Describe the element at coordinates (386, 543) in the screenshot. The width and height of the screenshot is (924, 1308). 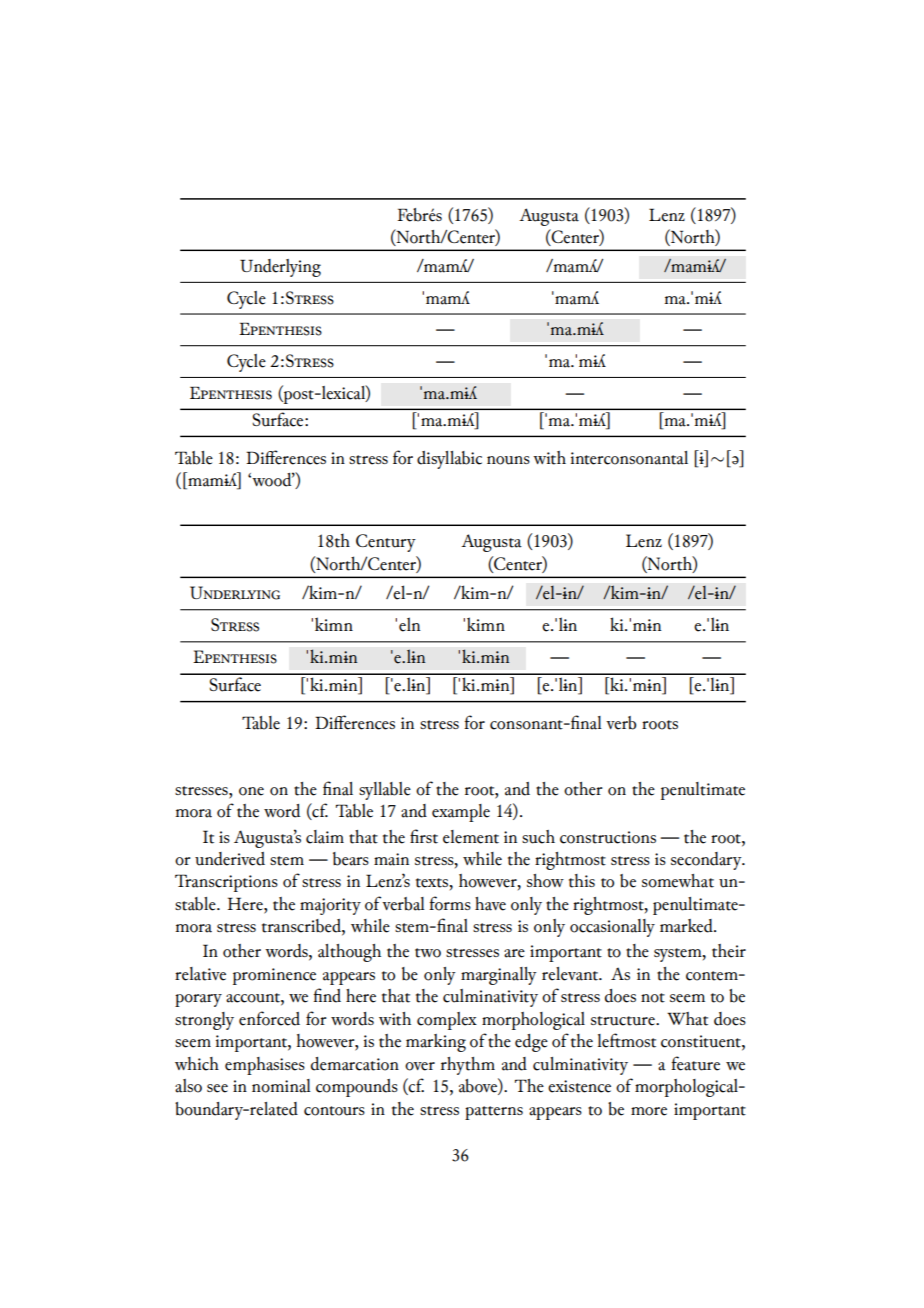
I see `Century` at that location.
